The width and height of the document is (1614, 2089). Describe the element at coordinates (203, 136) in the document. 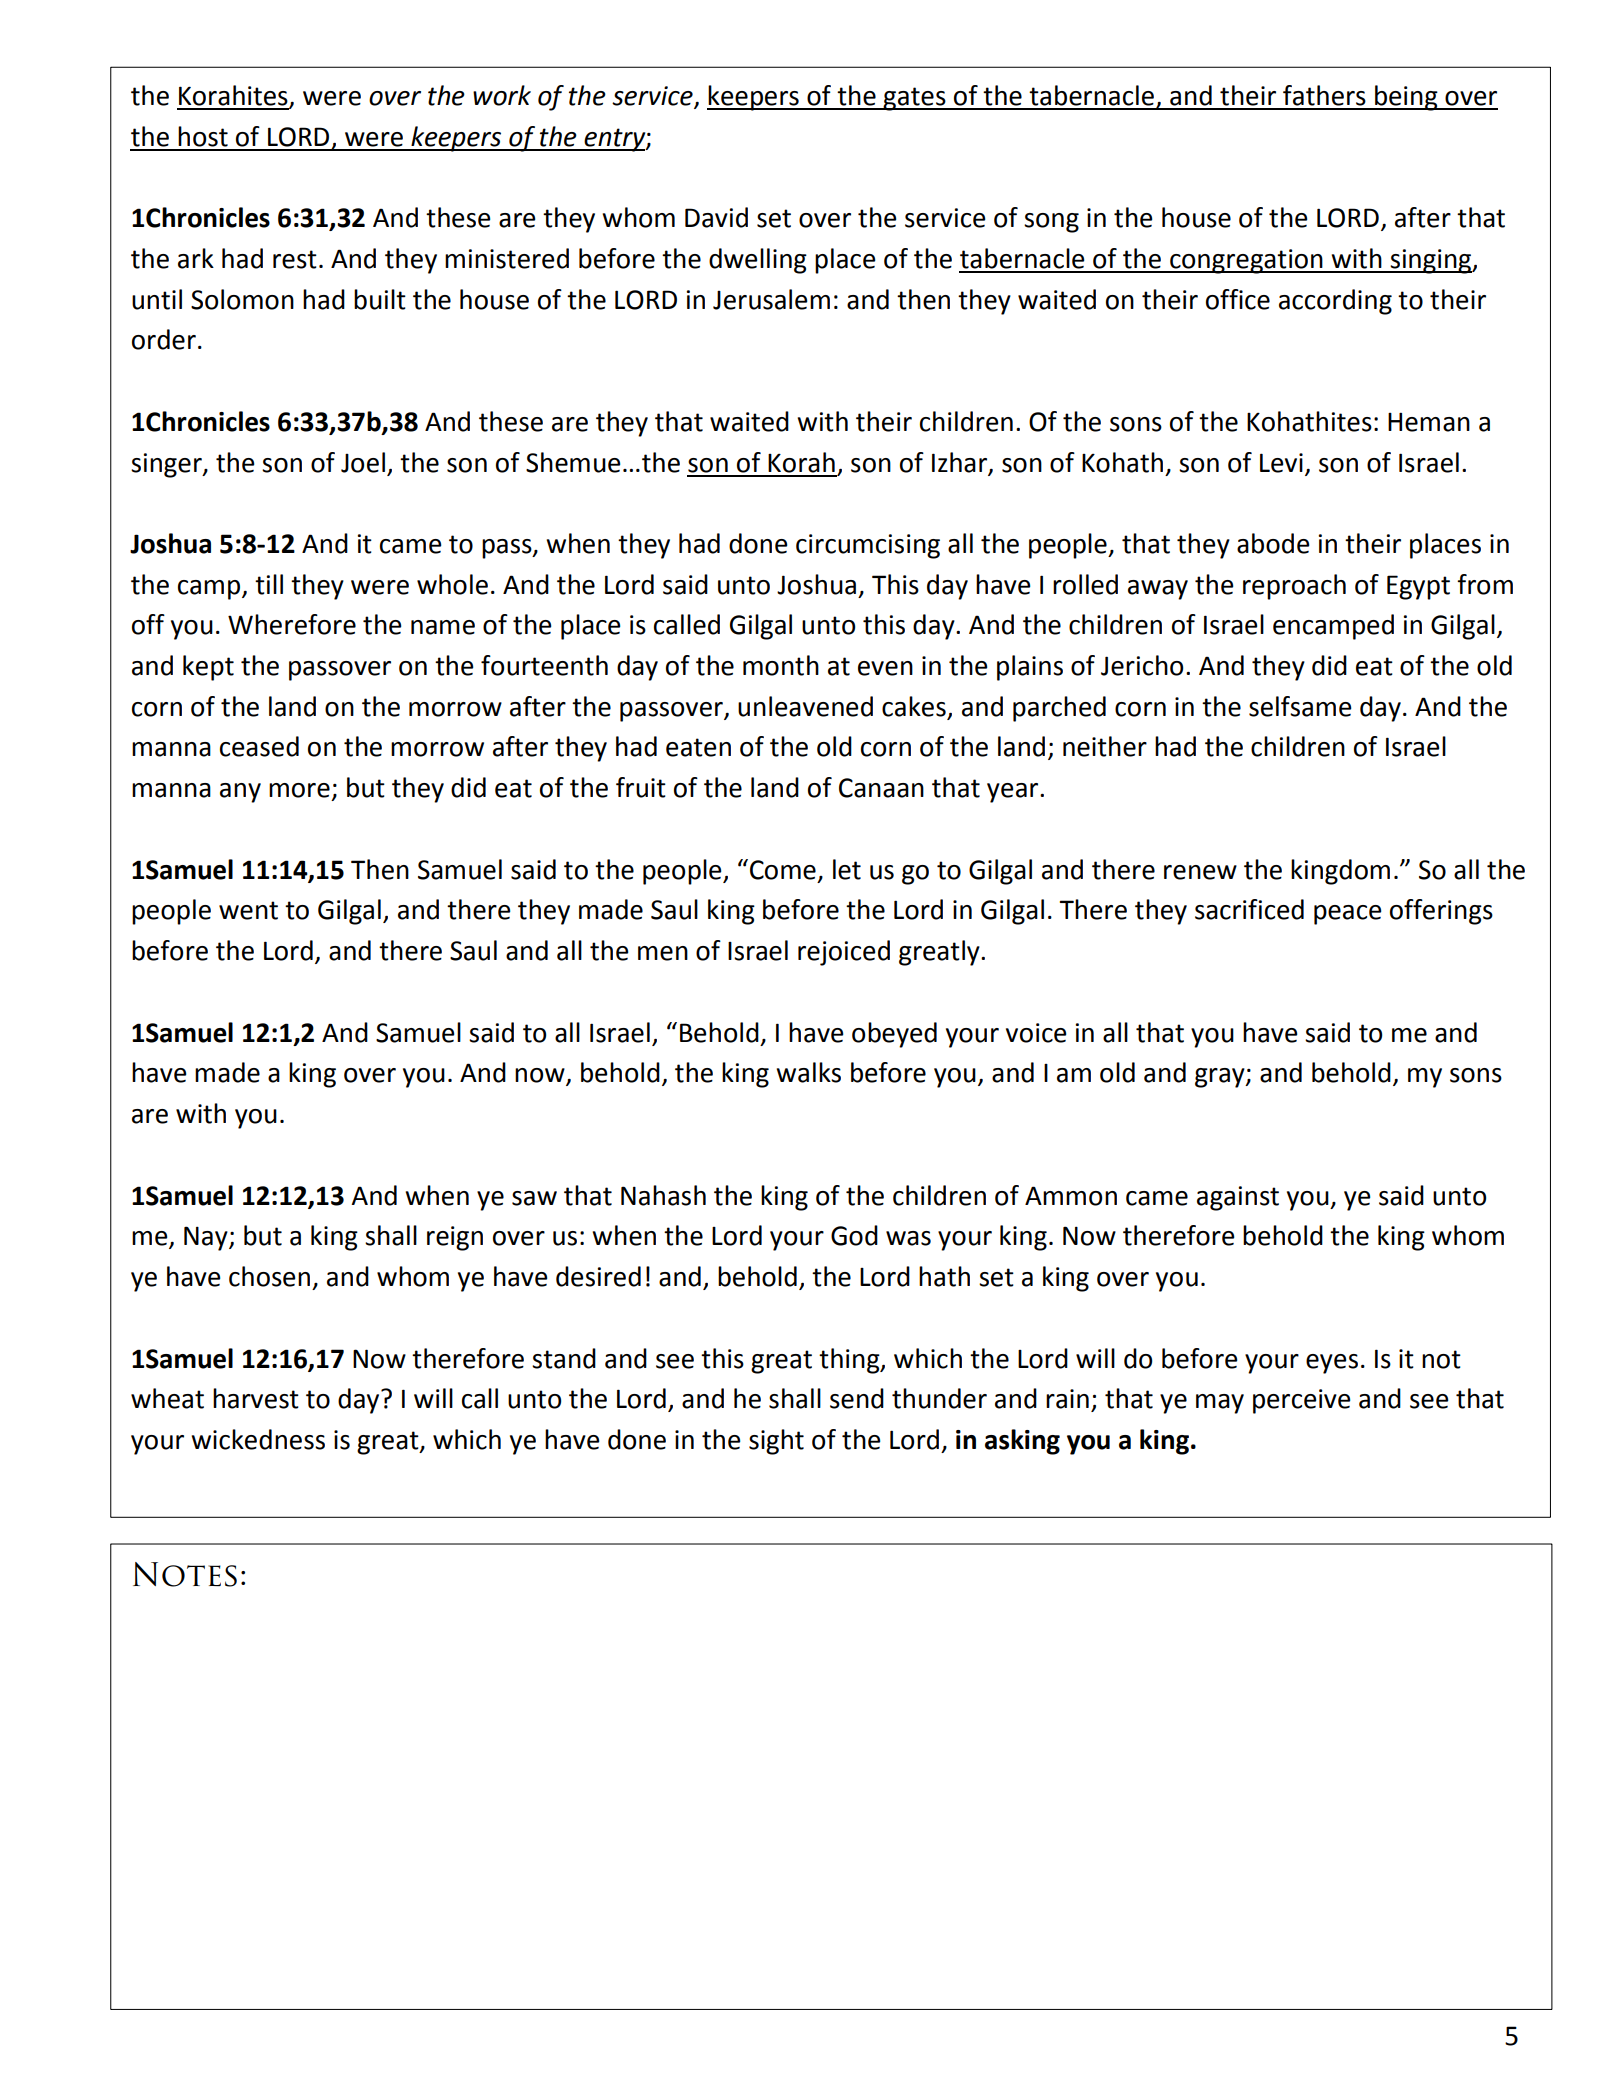

I see `host` at that location.
